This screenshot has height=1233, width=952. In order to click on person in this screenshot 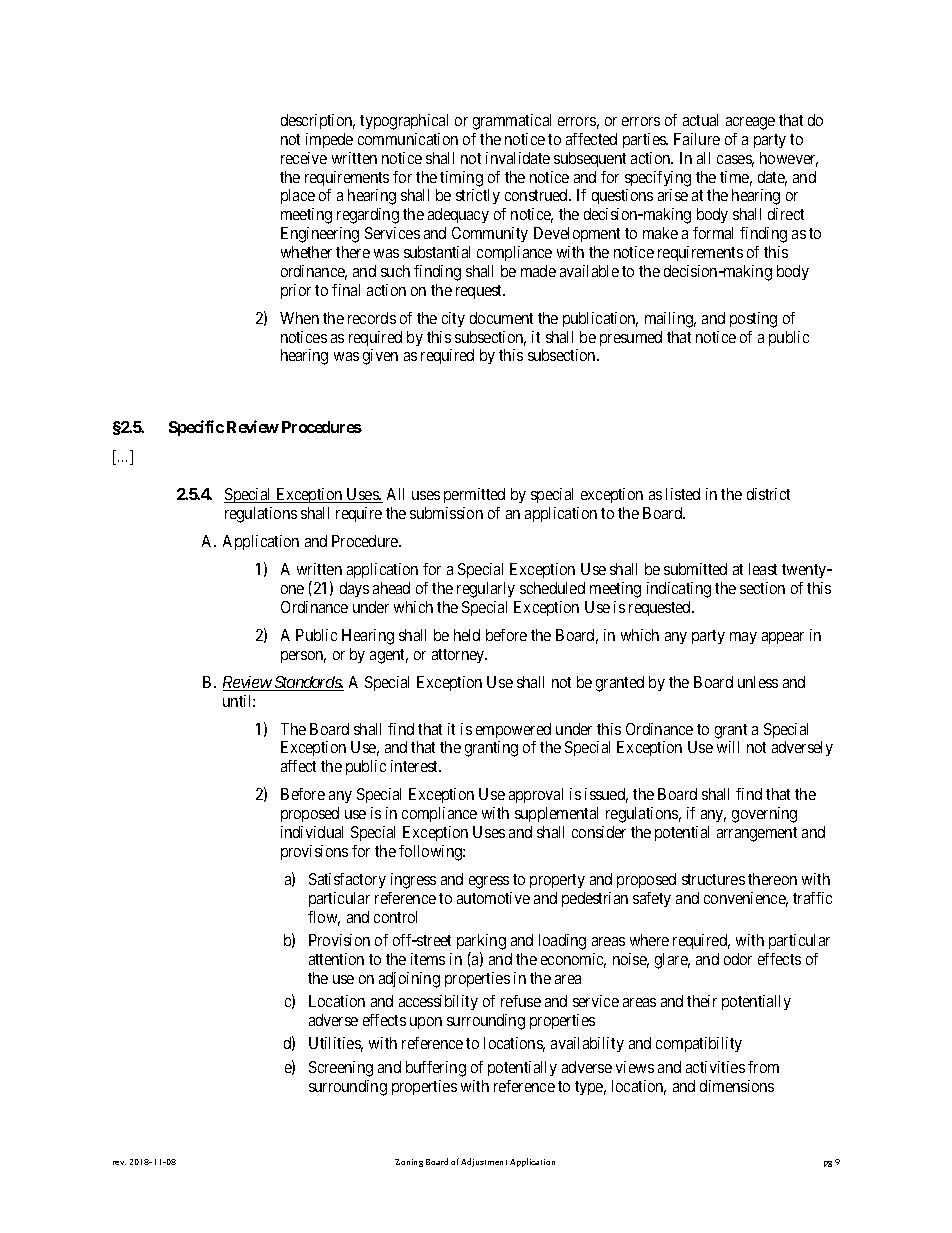, I will do `click(303, 657)`.
